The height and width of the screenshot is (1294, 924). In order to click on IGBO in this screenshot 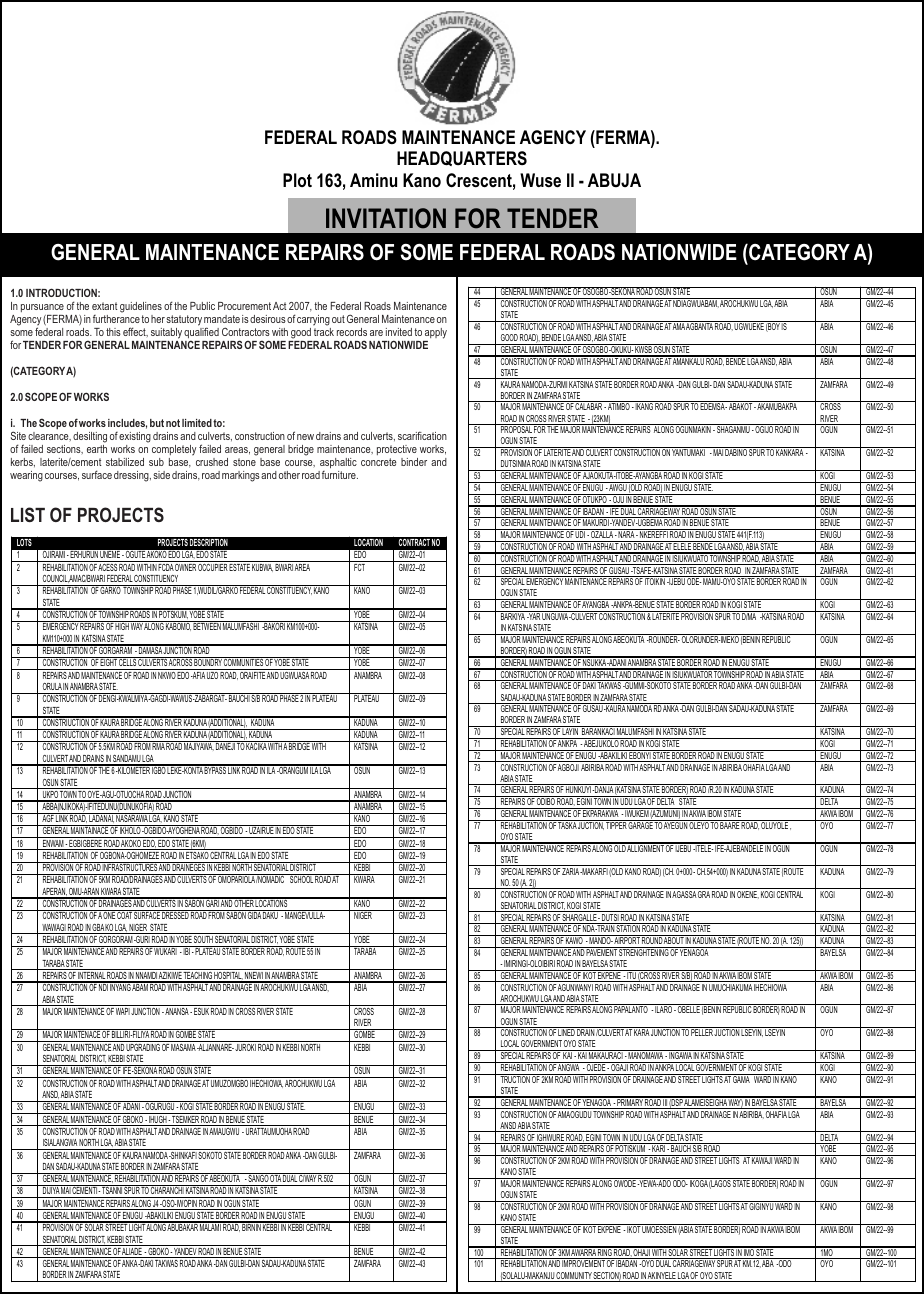, I will do `click(159, 769)`.
